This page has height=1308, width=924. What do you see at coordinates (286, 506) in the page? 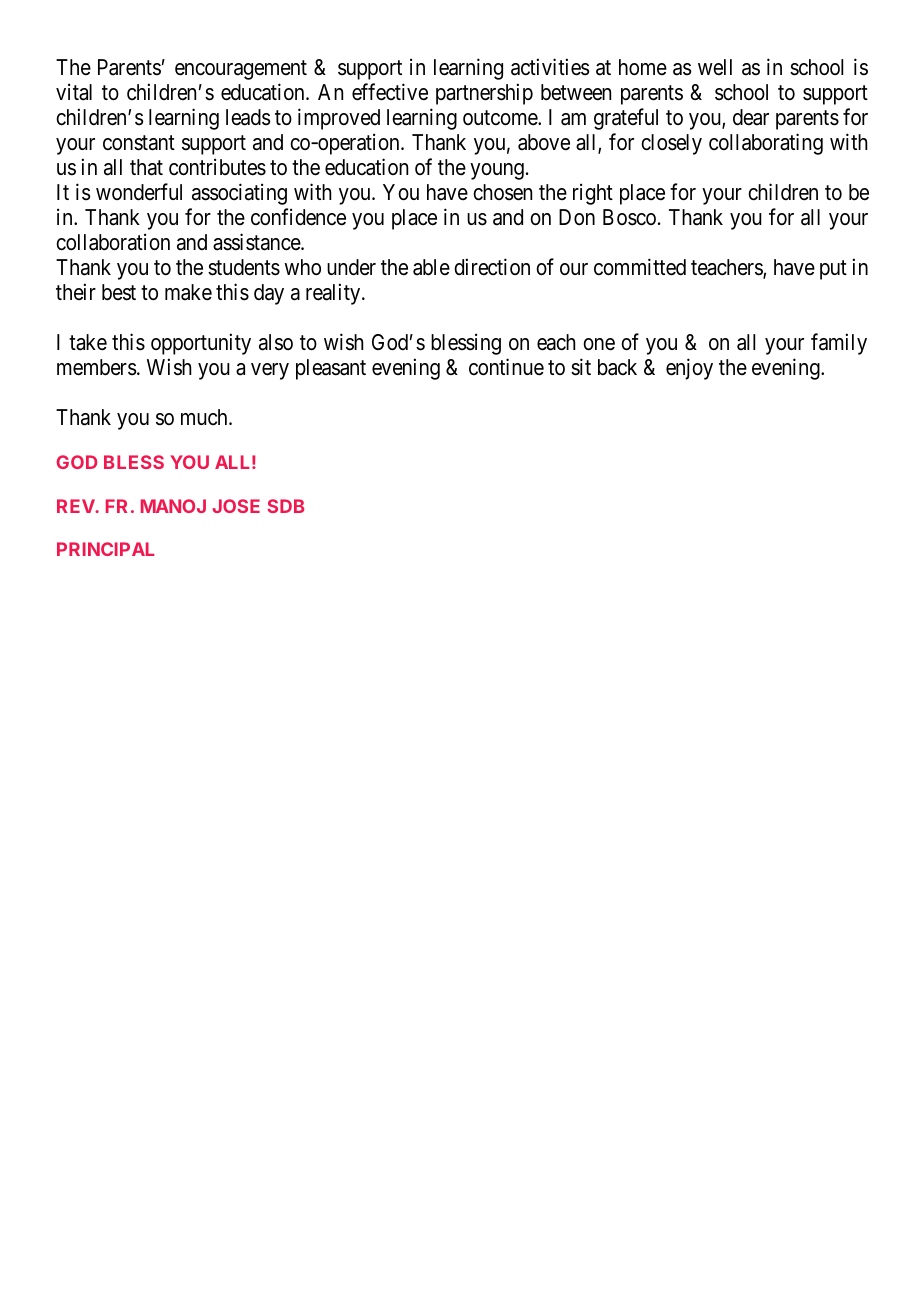
I see `SDB` at bounding box center [286, 506].
